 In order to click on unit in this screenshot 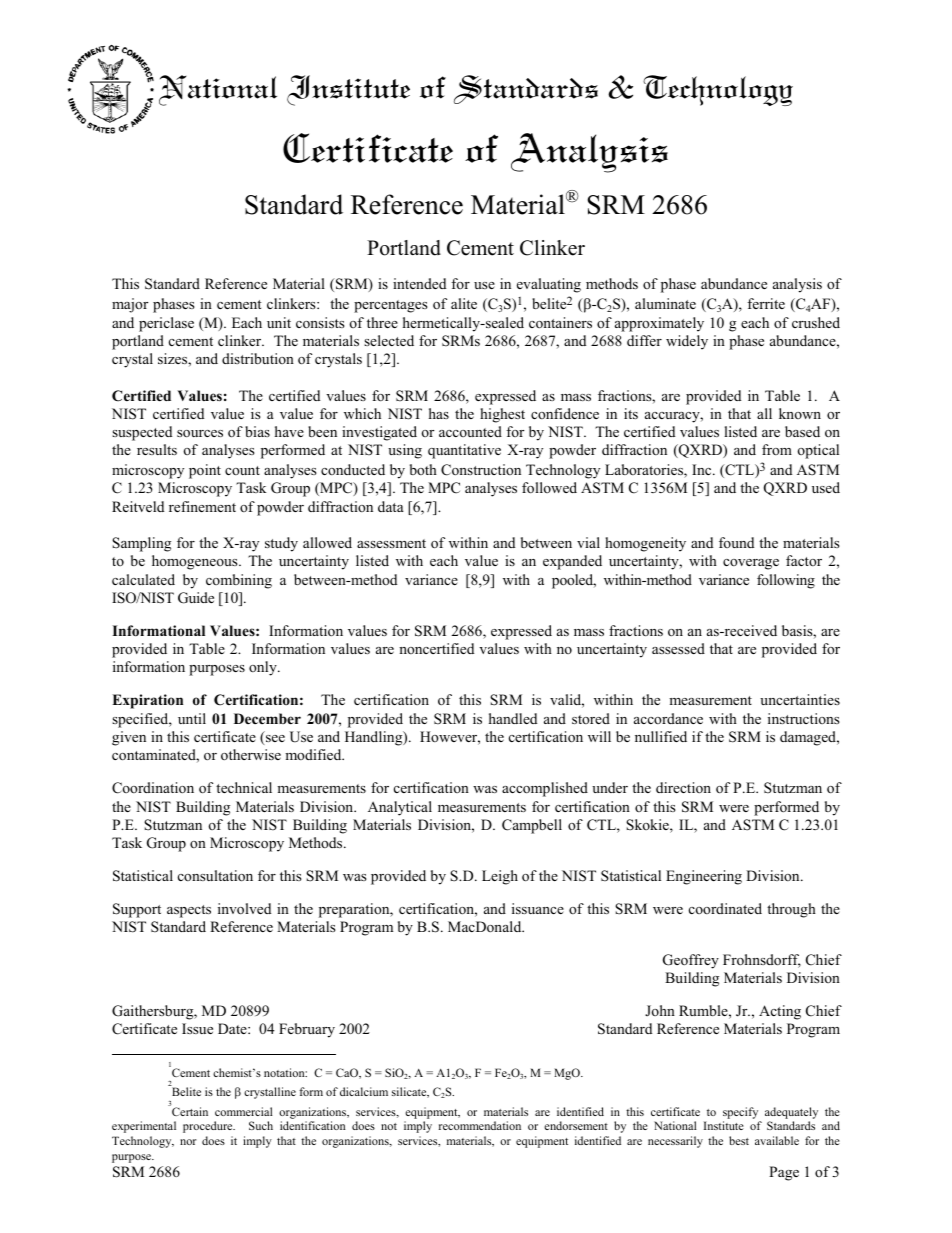, I will do `click(279, 322)`.
